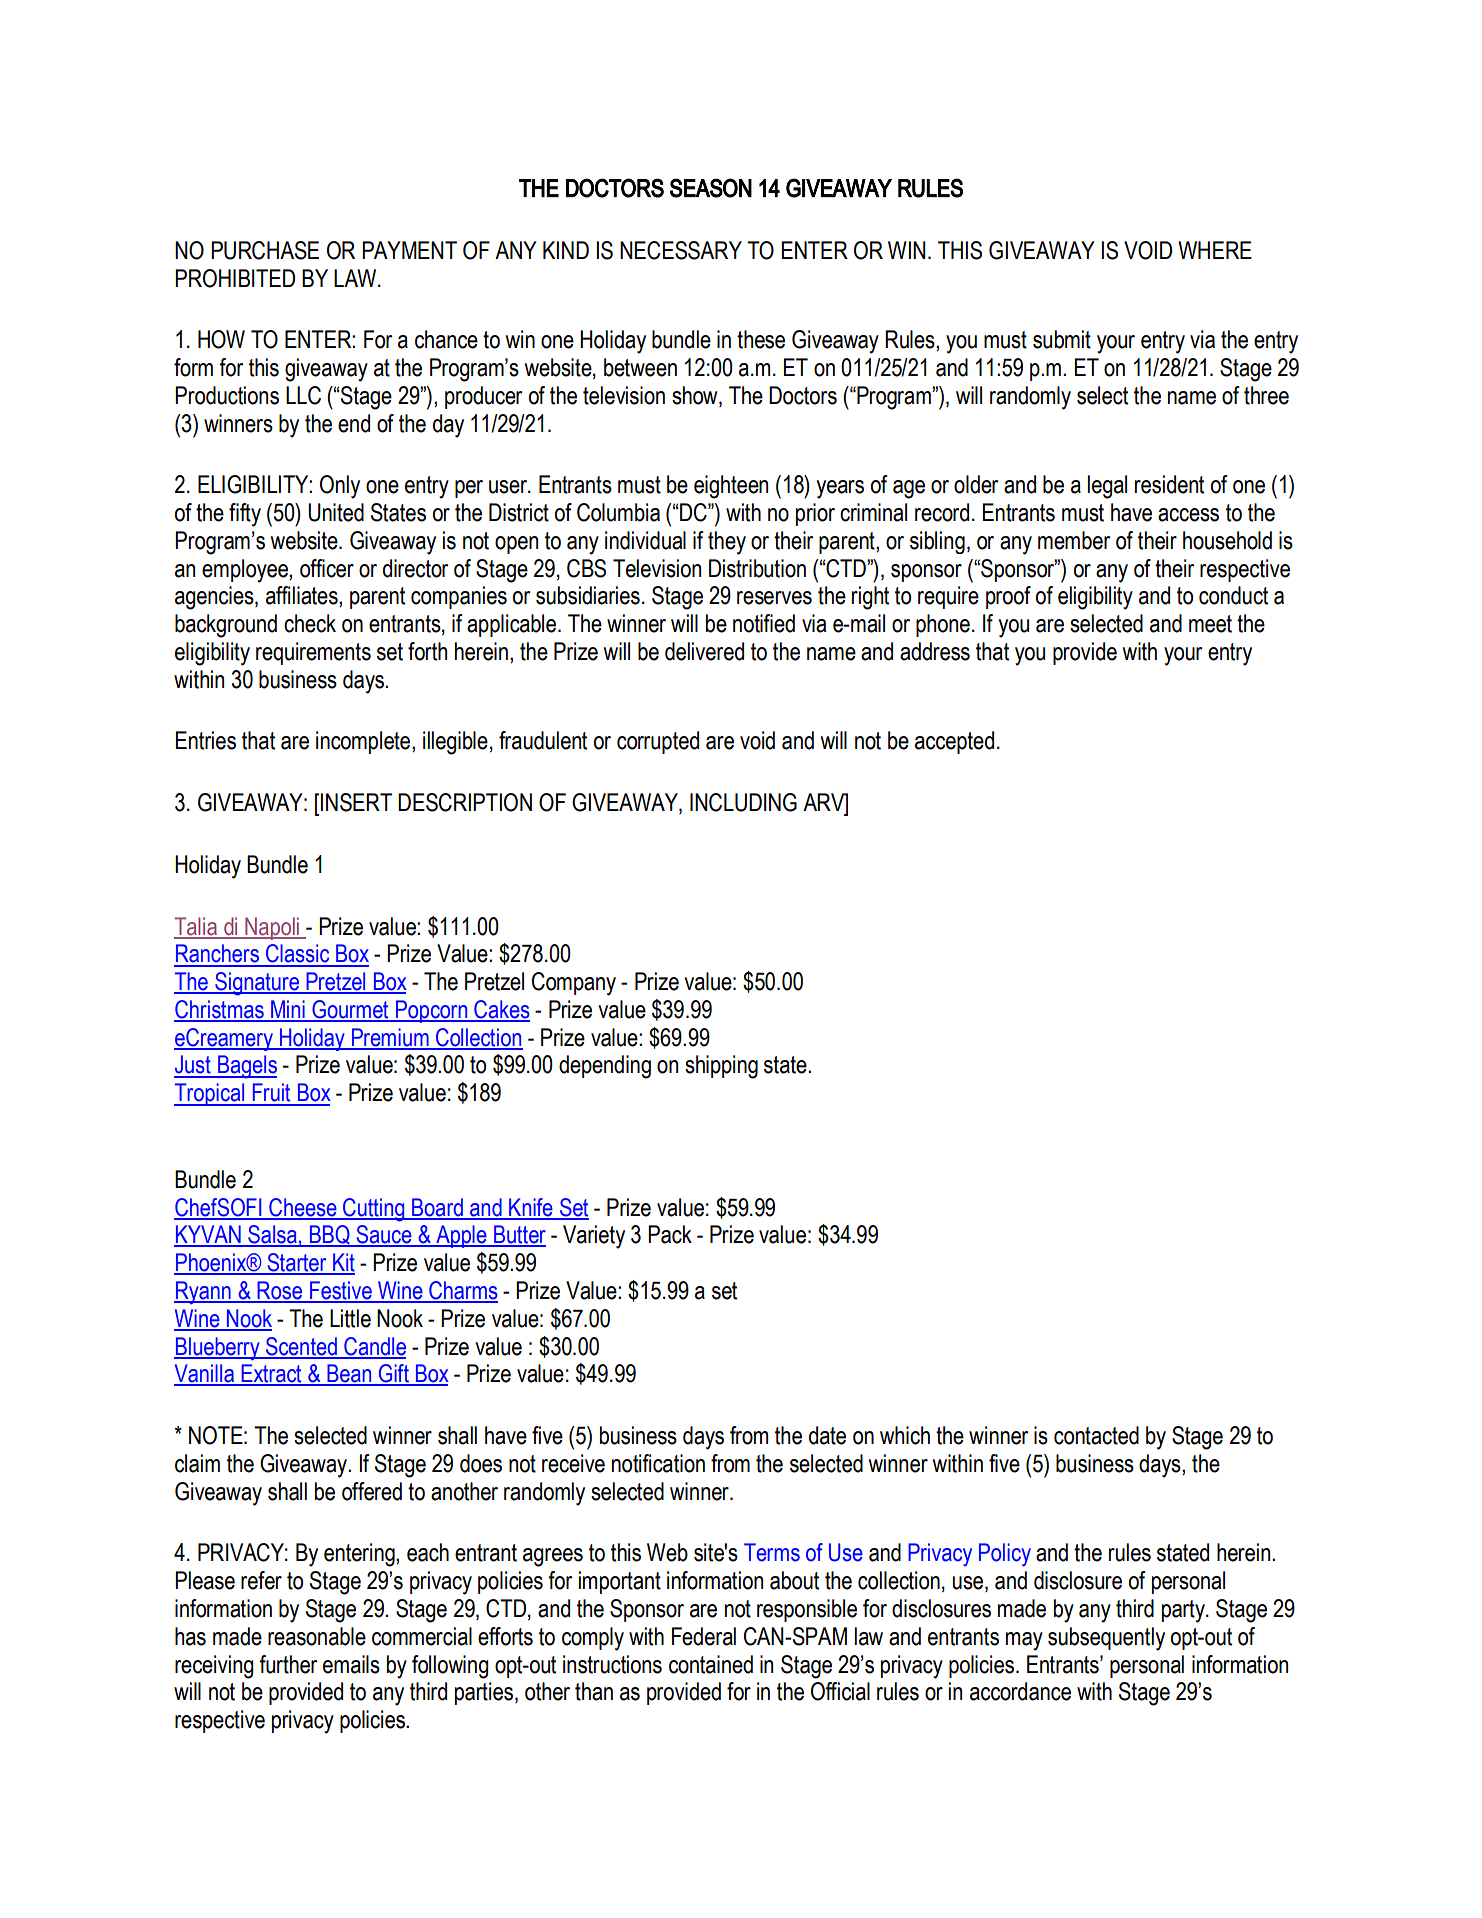  I want to click on reasonable, so click(317, 1636).
